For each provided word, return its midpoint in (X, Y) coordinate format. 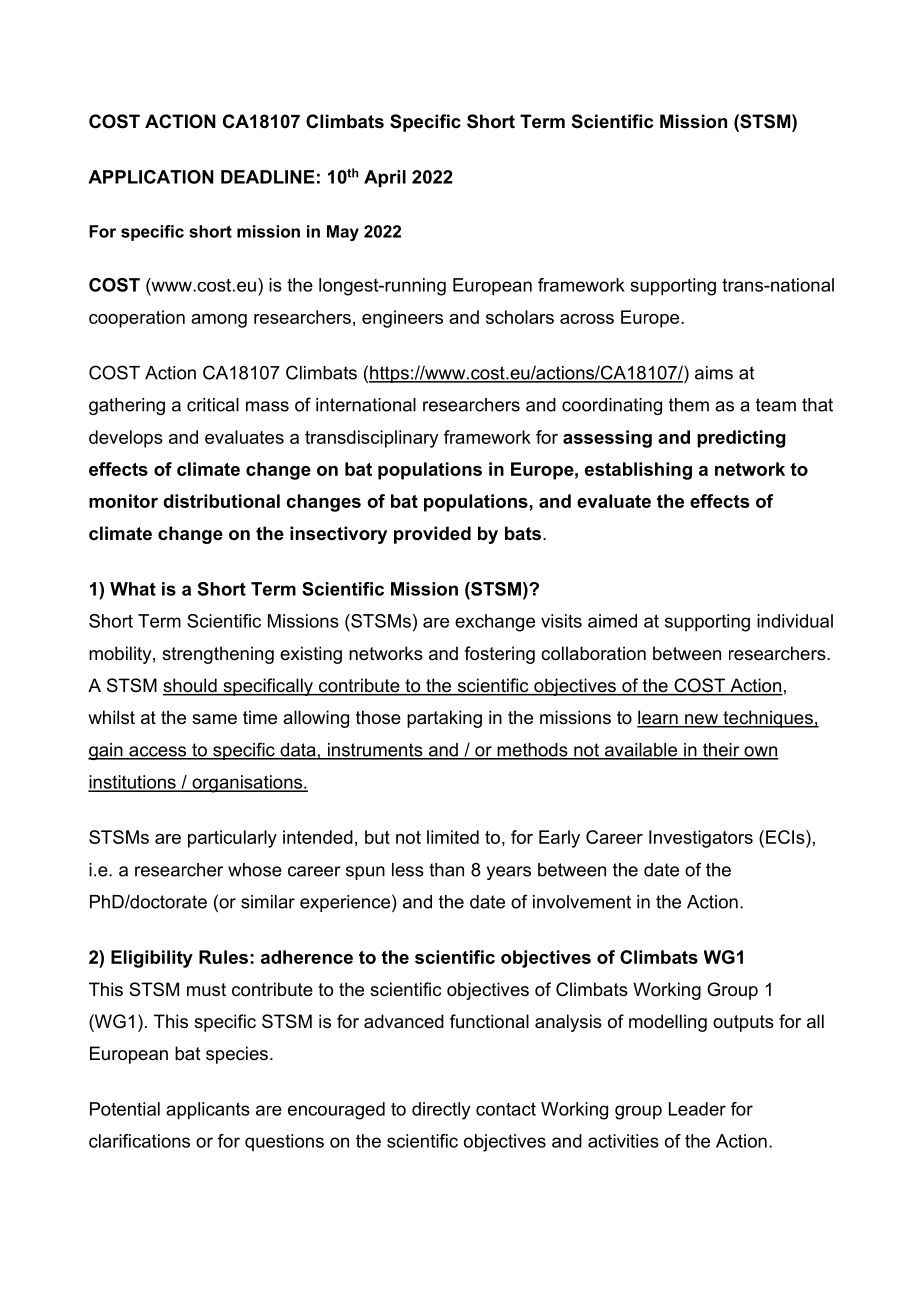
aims (714, 373)
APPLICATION (151, 177)
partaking (444, 719)
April (385, 178)
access (158, 752)
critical (213, 405)
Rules (223, 957)
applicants (208, 1111)
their (721, 751)
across (587, 319)
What (133, 589)
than (446, 870)
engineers (402, 319)
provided (432, 535)
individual (795, 621)
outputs (743, 1023)
